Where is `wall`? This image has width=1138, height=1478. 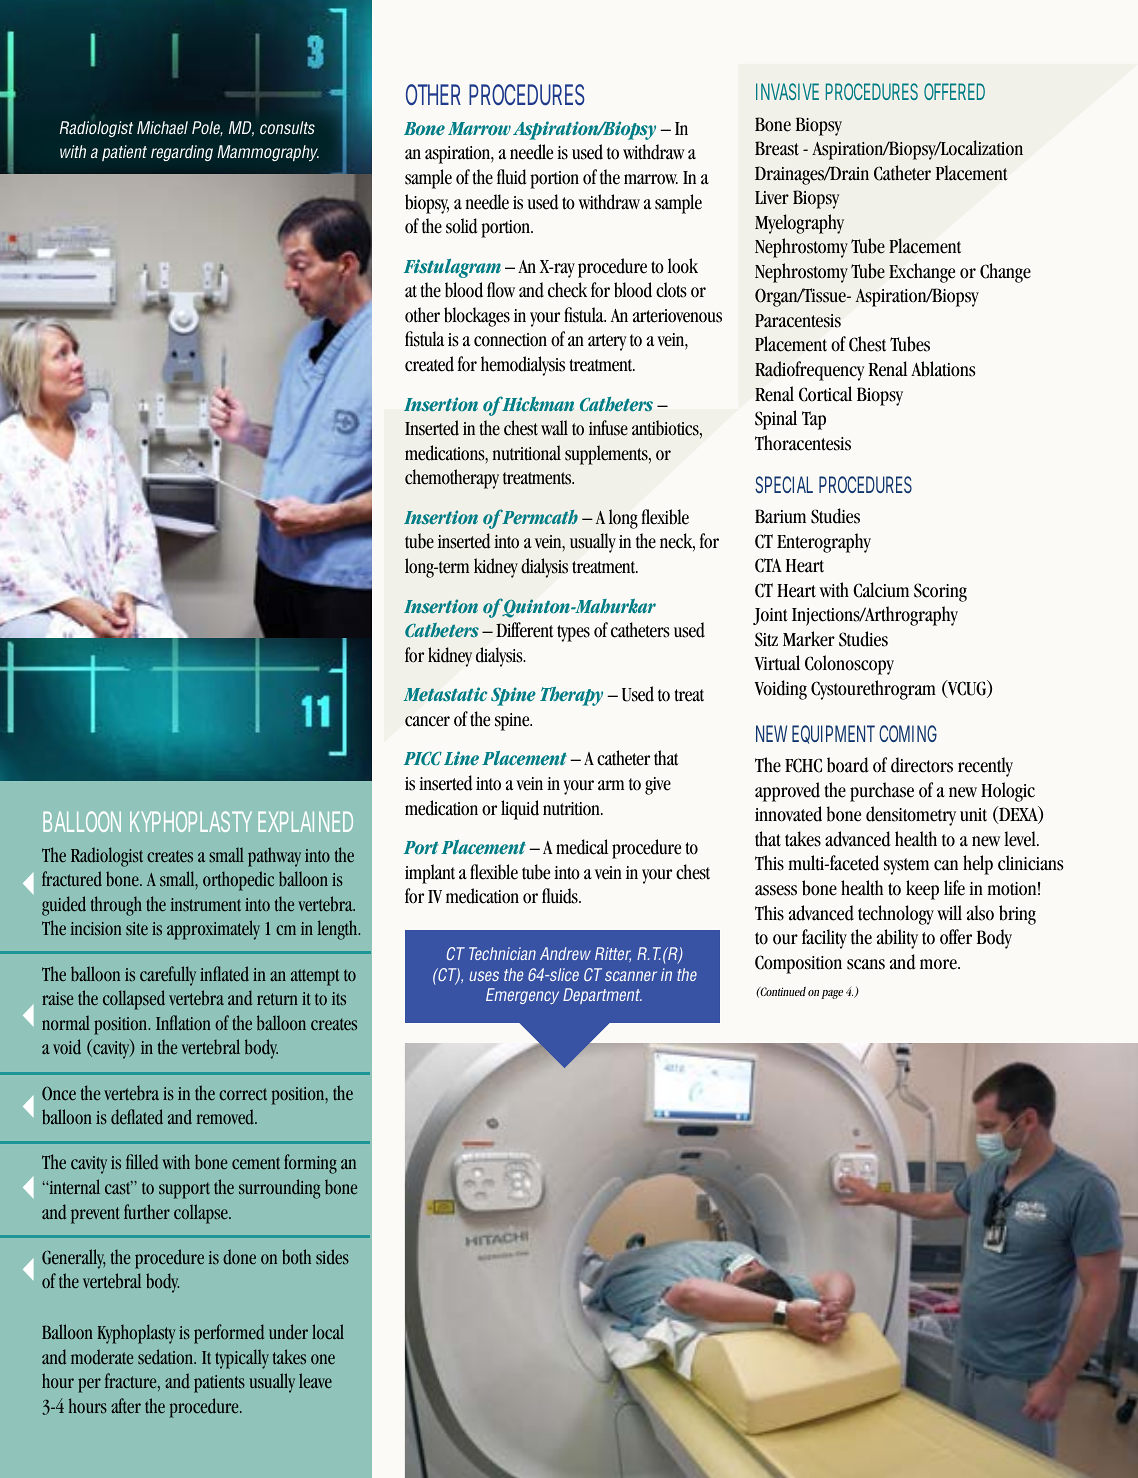 wall is located at coordinates (554, 428).
